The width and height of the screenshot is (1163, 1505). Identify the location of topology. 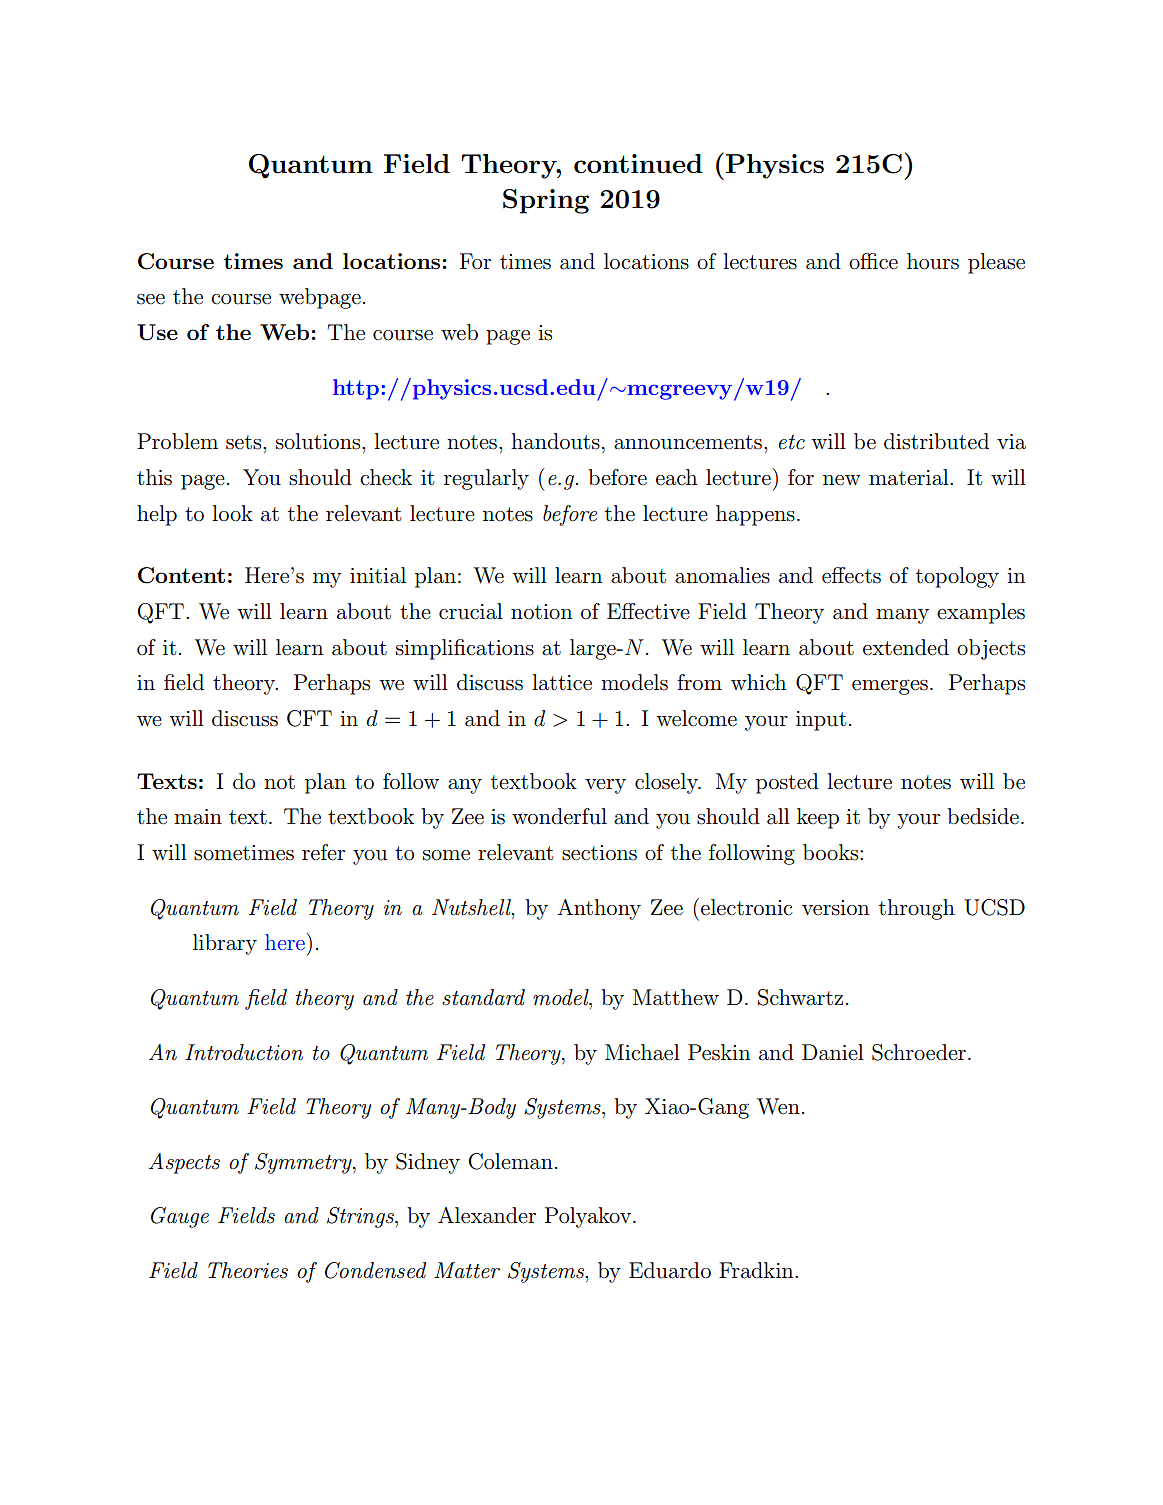
(957, 577).
